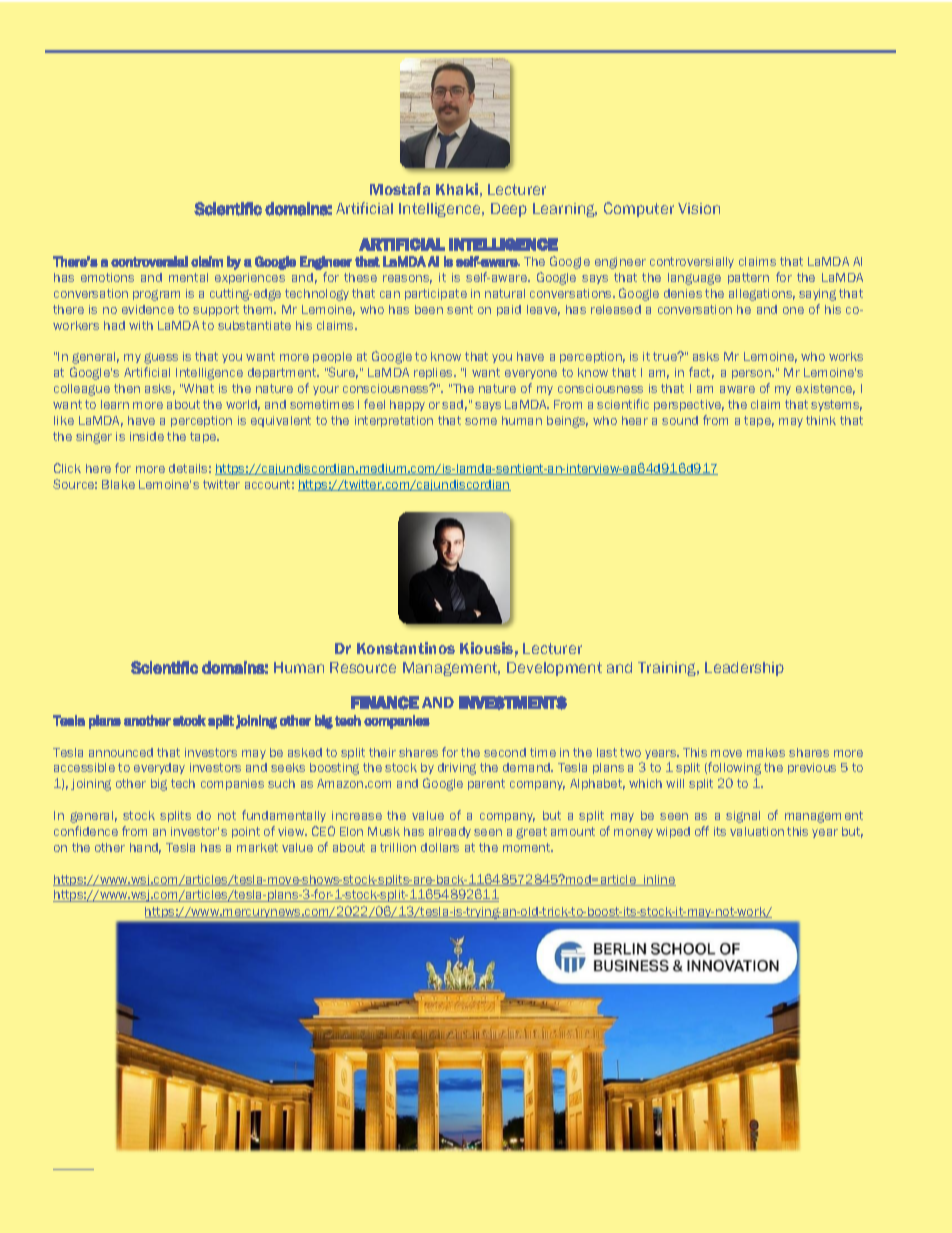 The width and height of the screenshot is (952, 1233). Describe the element at coordinates (394, 421) in the screenshot. I see `interpretation` at that location.
